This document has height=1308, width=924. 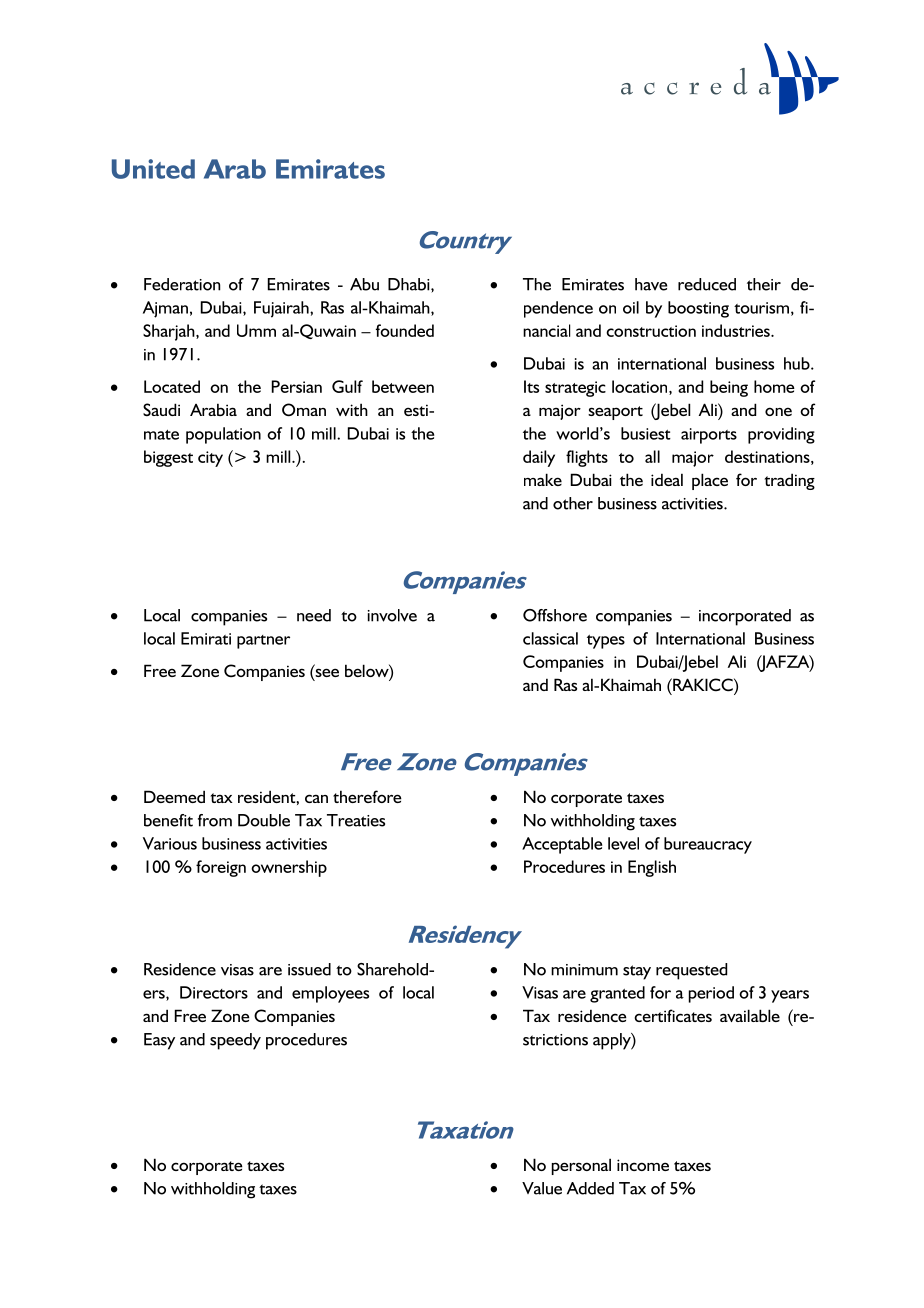 What do you see at coordinates (206, 638) in the document?
I see `Emirati` at bounding box center [206, 638].
